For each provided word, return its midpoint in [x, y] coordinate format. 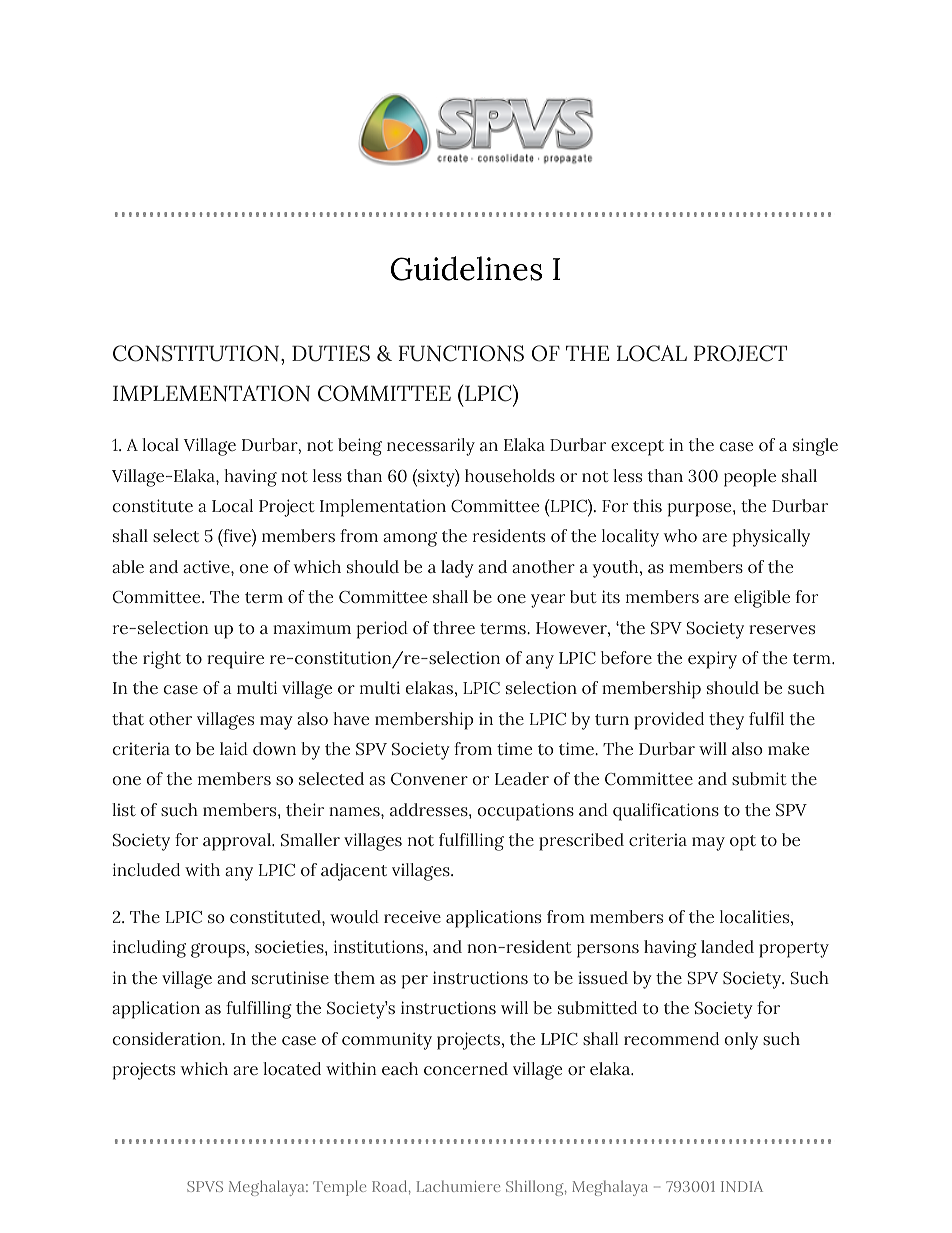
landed [727, 946]
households [510, 475]
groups [218, 950]
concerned [466, 1068]
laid [234, 748]
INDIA [742, 1186]
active [207, 567]
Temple [339, 1188]
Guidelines [466, 268]
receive [412, 917]
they [726, 721]
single [815, 447]
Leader [522, 778]
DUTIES [331, 353]
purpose [701, 510]
